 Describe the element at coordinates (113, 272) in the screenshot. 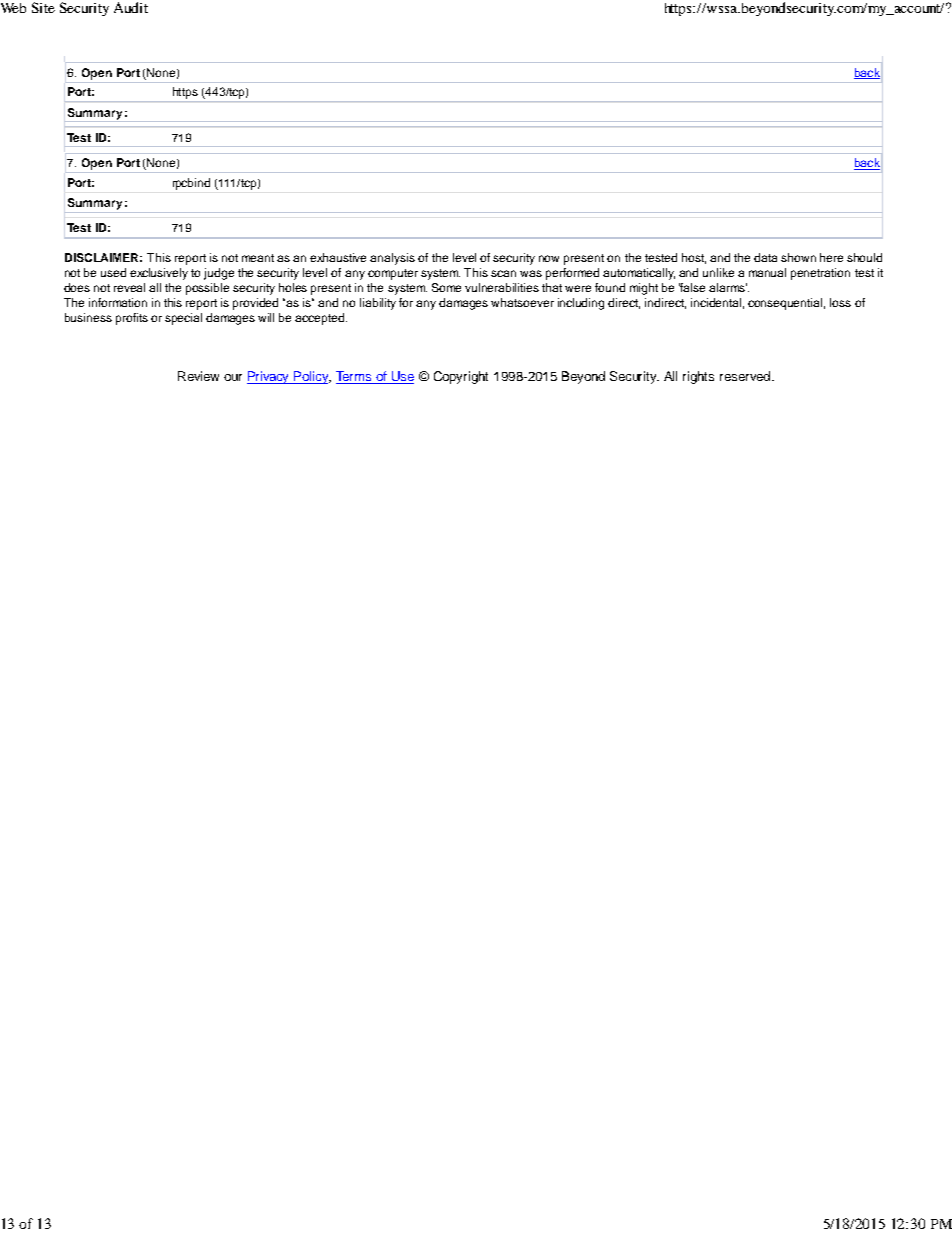

I see `used` at that location.
